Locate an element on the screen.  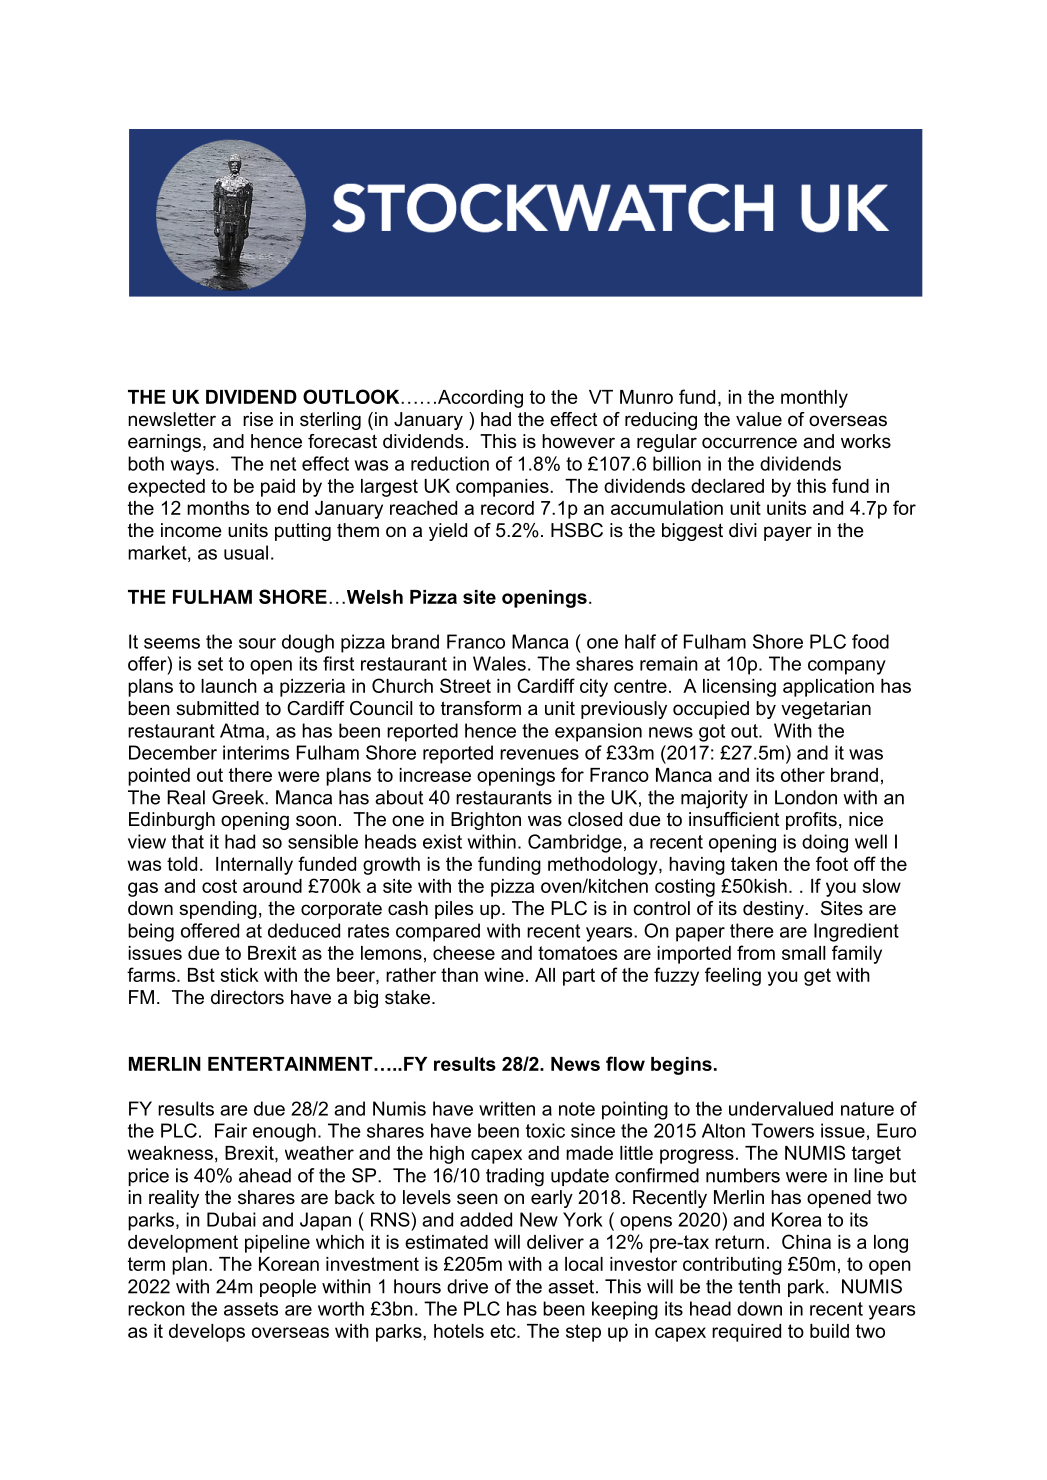
however is located at coordinates (578, 441).
